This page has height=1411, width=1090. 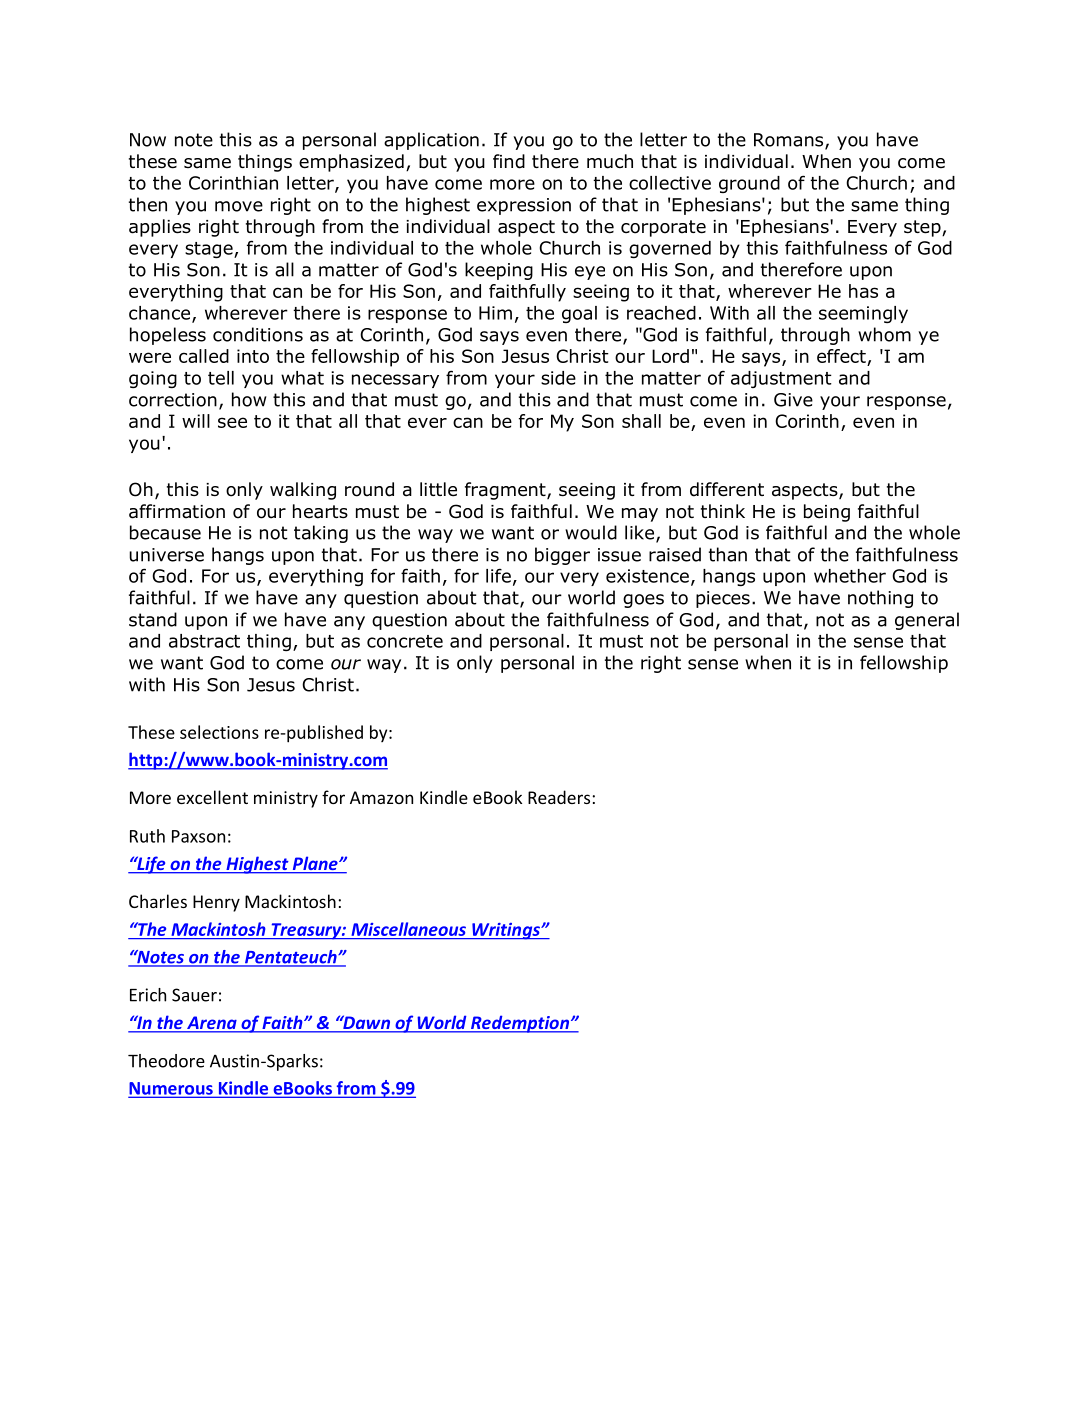 What do you see at coordinates (239, 206) in the page?
I see `move` at bounding box center [239, 206].
